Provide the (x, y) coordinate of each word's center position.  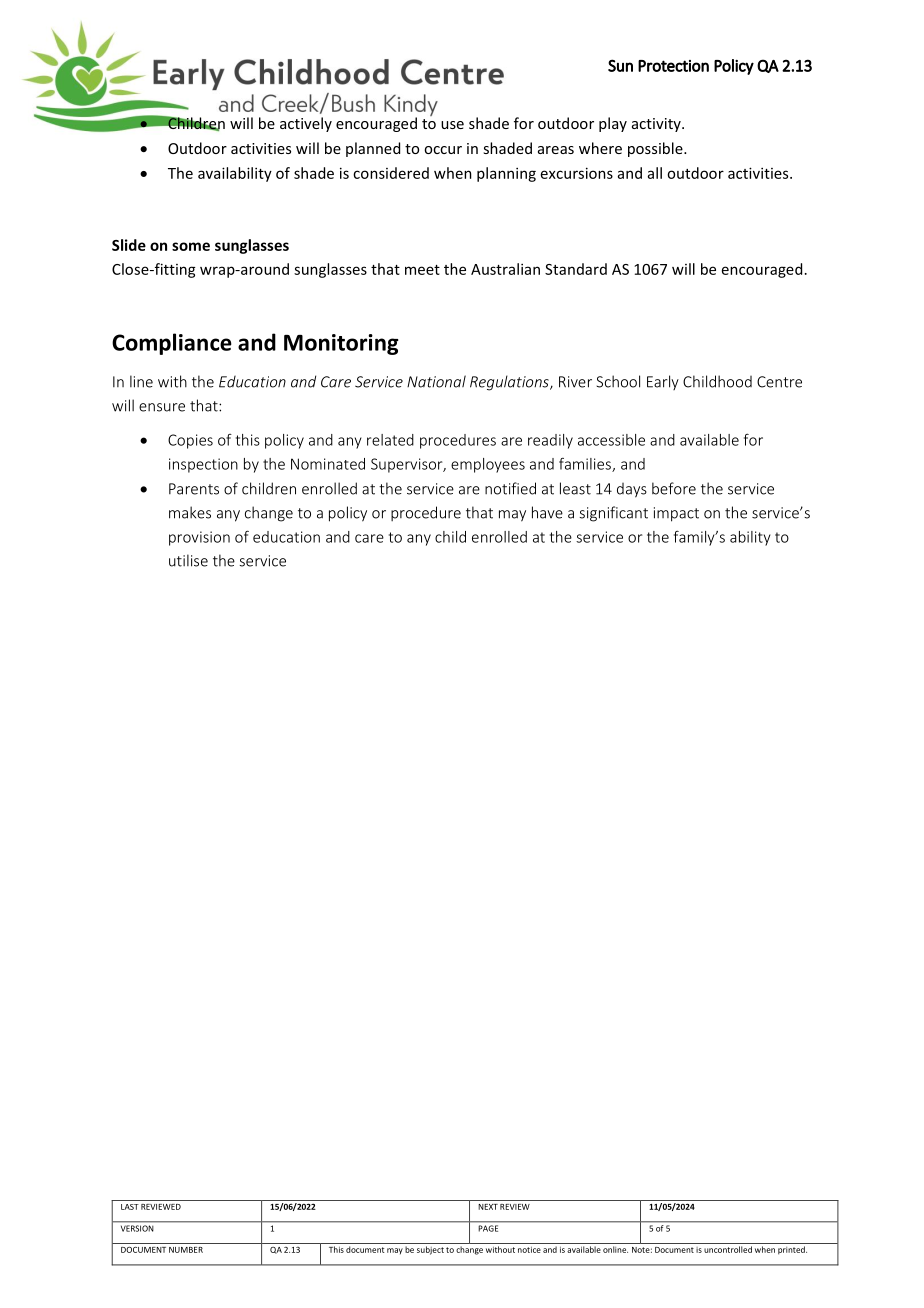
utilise (188, 560)
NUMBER (186, 1250)
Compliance (172, 344)
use (452, 125)
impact (676, 514)
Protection (673, 66)
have (547, 512)
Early (663, 382)
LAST (130, 1207)
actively (306, 124)
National (436, 381)
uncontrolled (728, 1249)
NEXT (488, 1207)
